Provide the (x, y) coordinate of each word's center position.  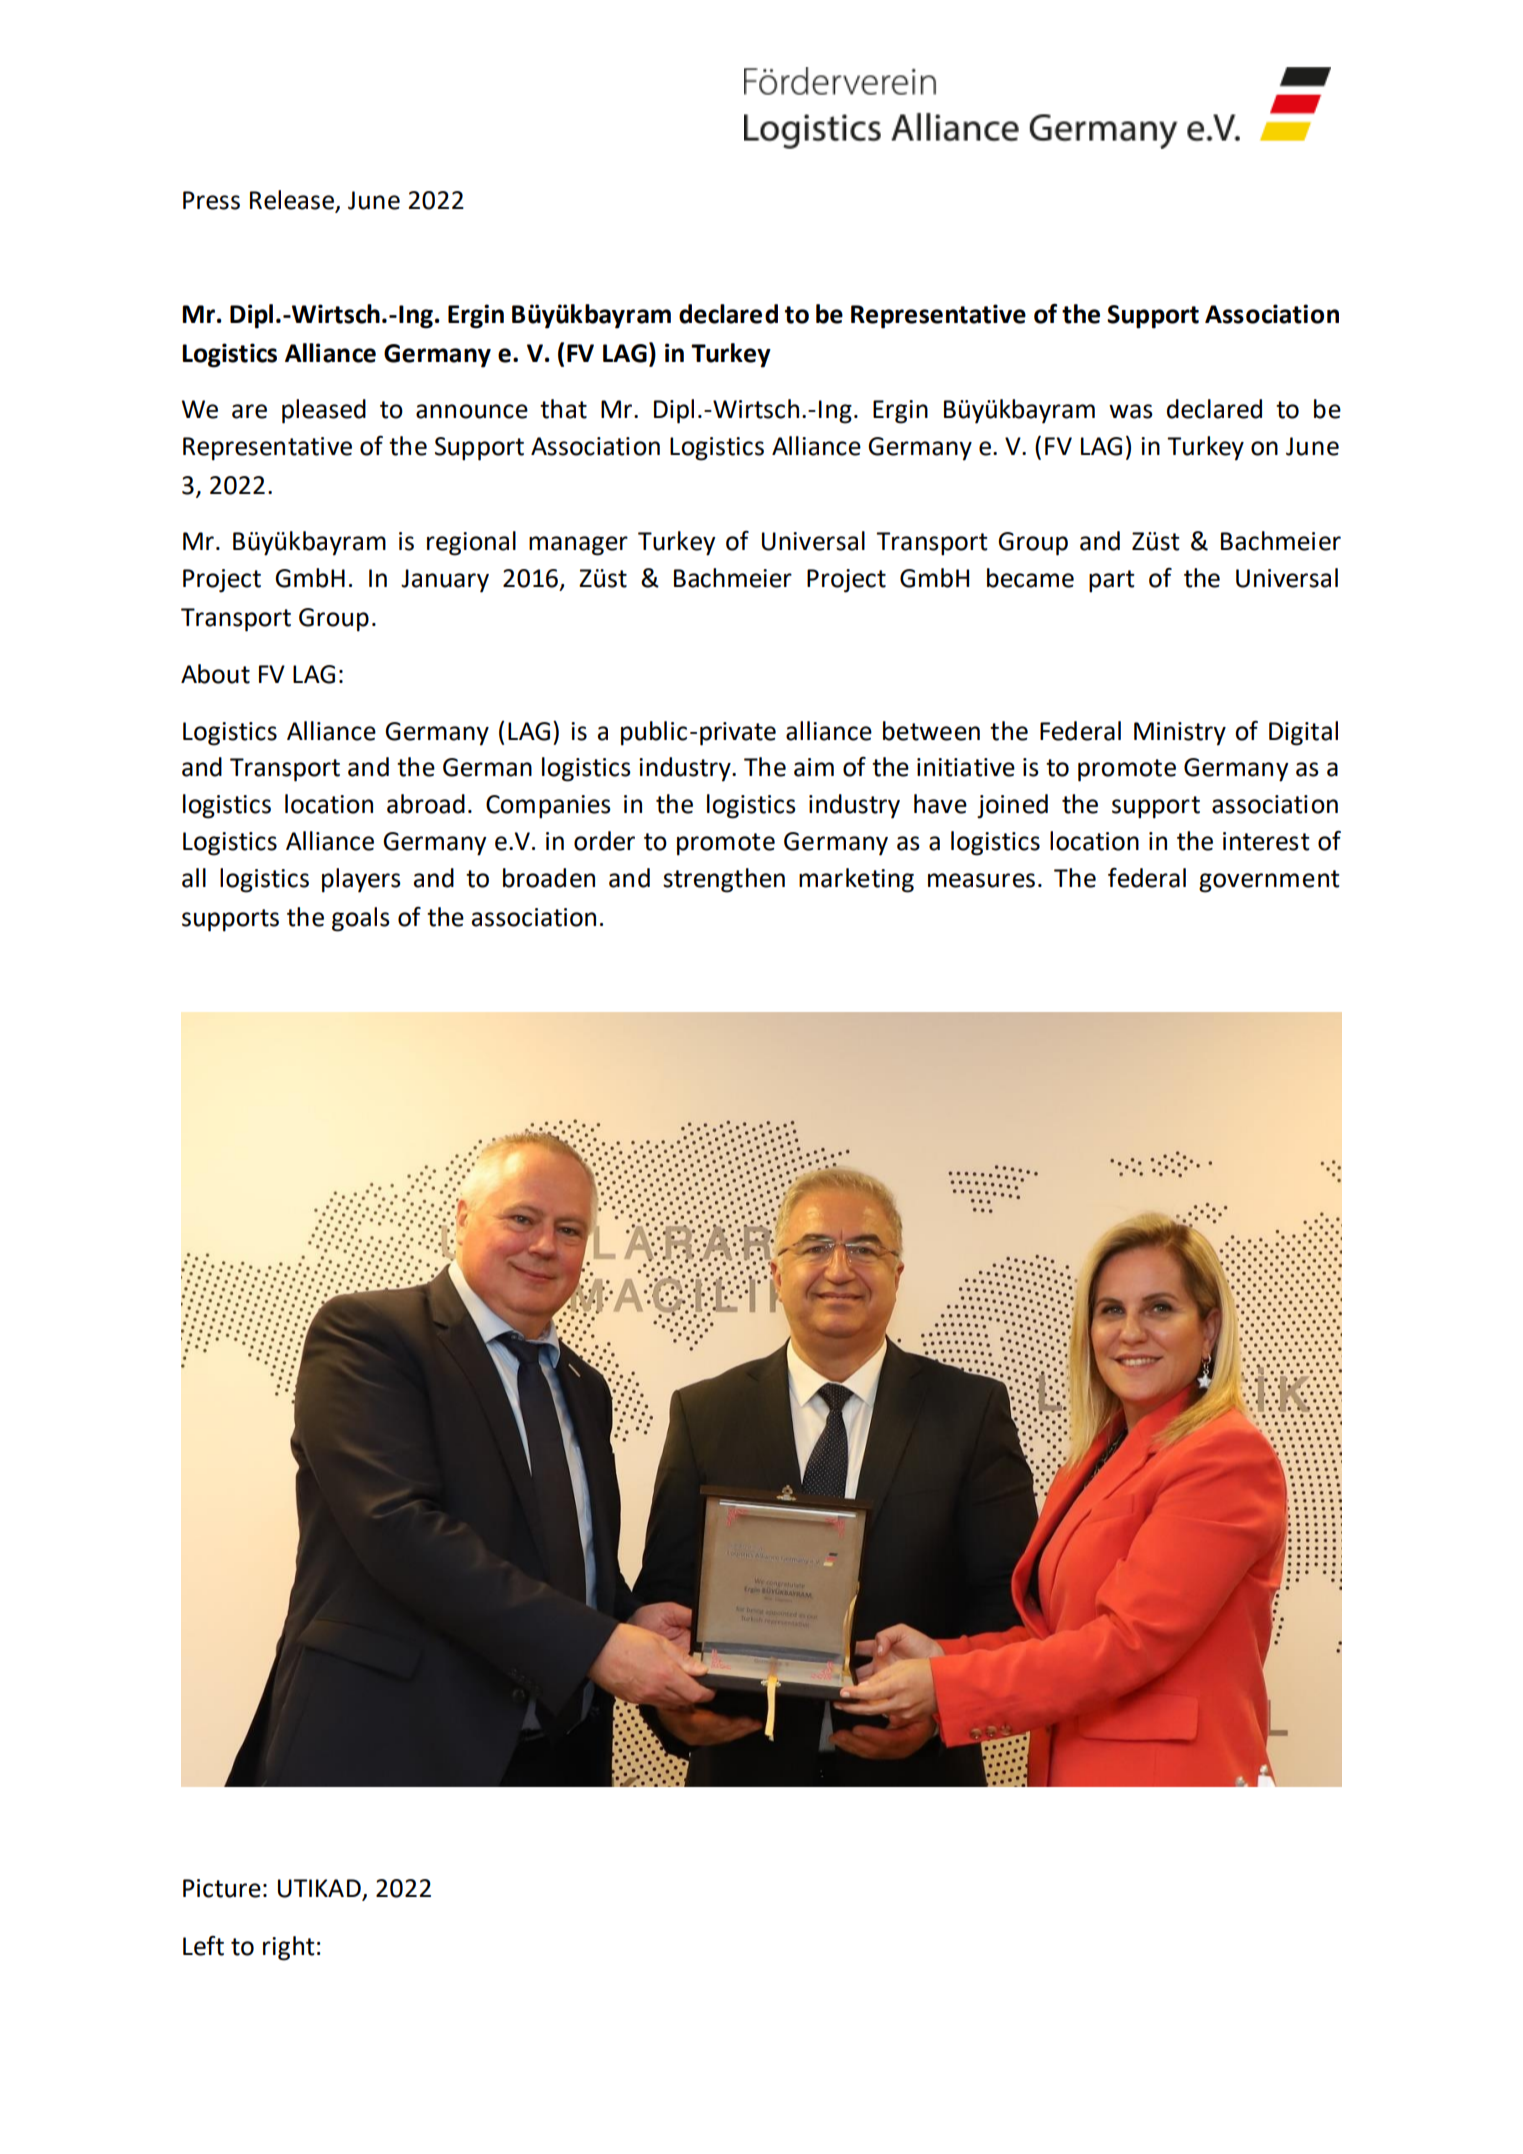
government (1269, 881)
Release (293, 201)
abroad (426, 804)
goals (361, 919)
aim (814, 767)
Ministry (1180, 734)
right (289, 1948)
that (563, 409)
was (1131, 411)
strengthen (724, 880)
